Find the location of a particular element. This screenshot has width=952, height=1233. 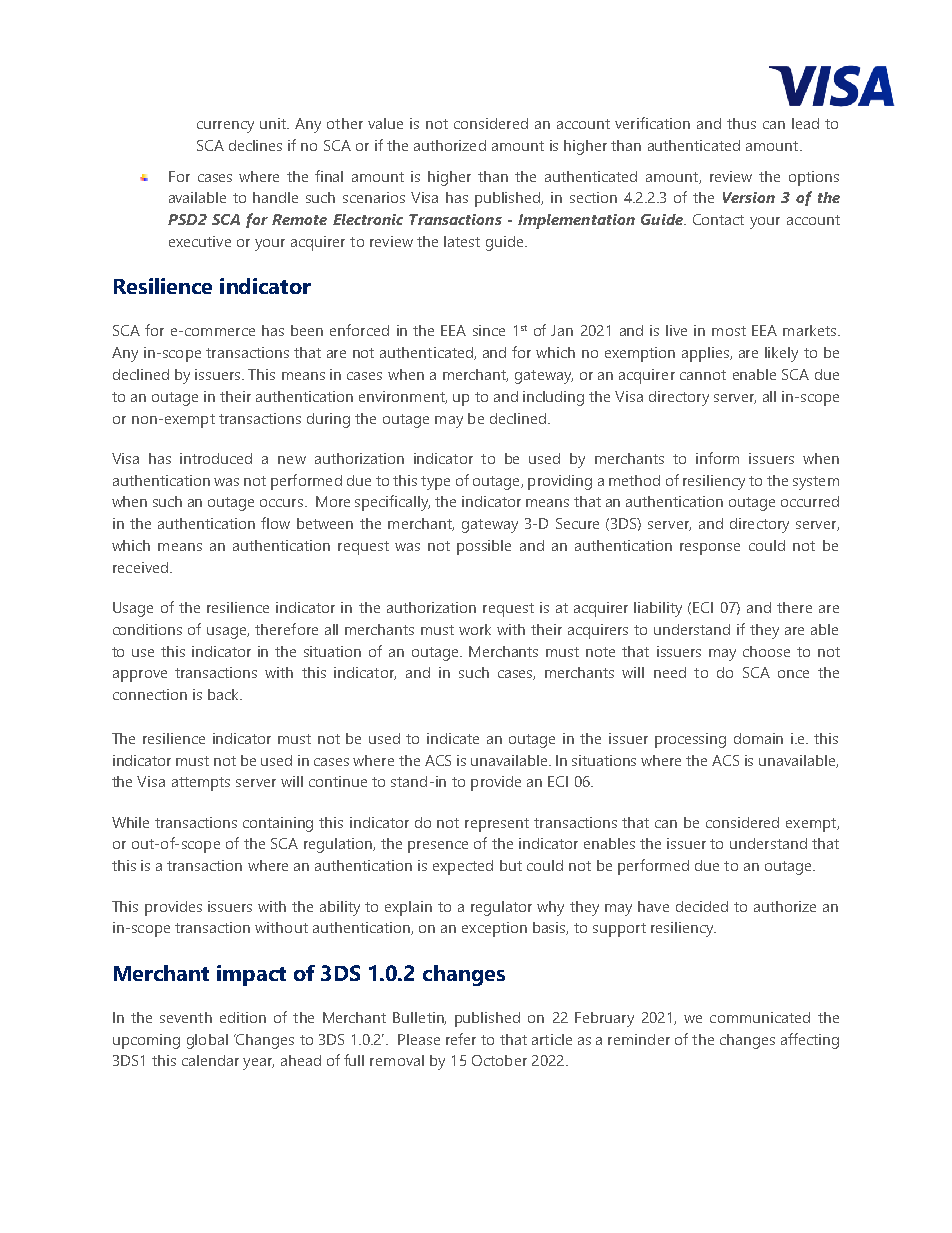

been is located at coordinates (307, 330).
